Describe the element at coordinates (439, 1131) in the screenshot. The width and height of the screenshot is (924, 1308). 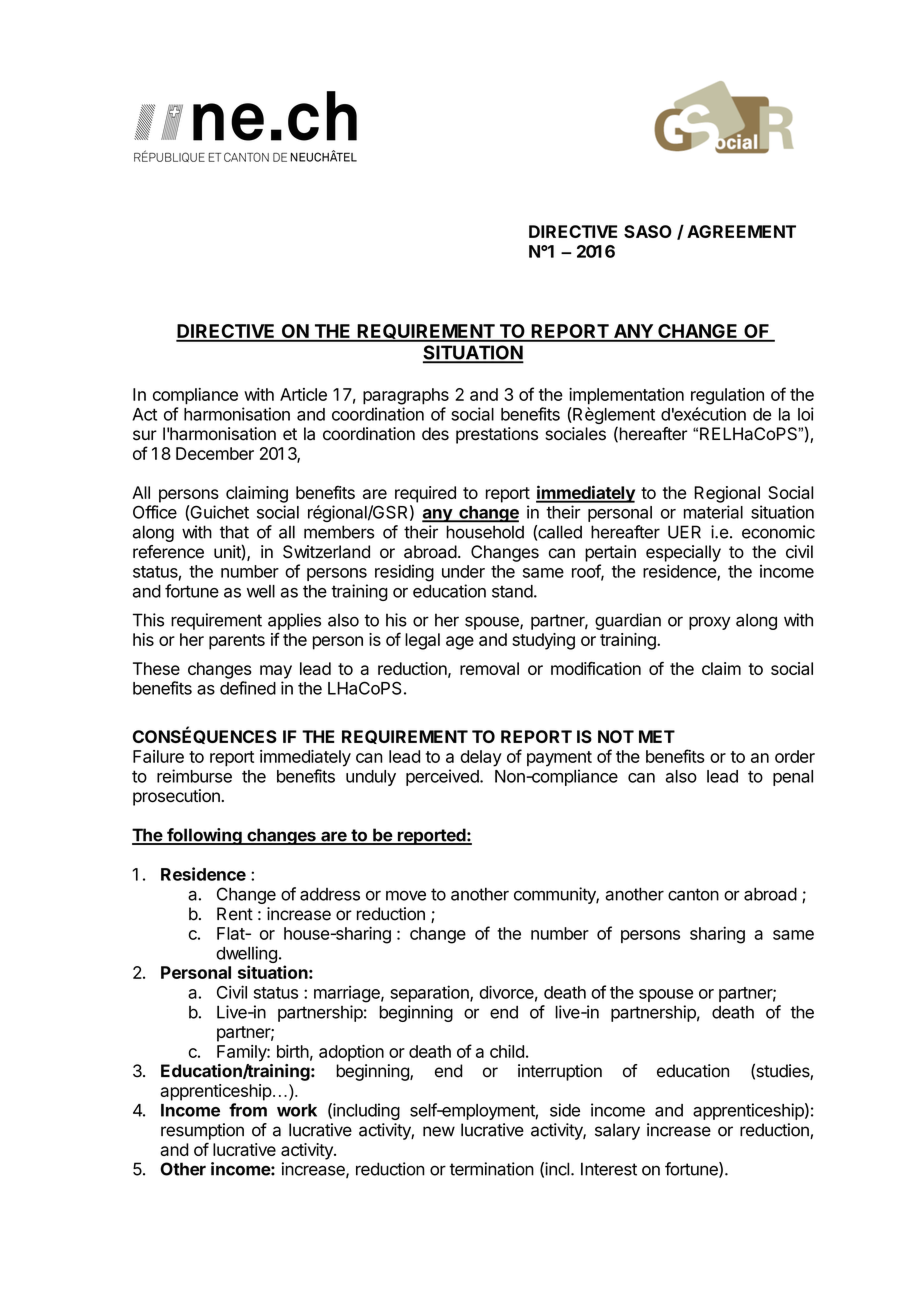
I see `new` at that location.
